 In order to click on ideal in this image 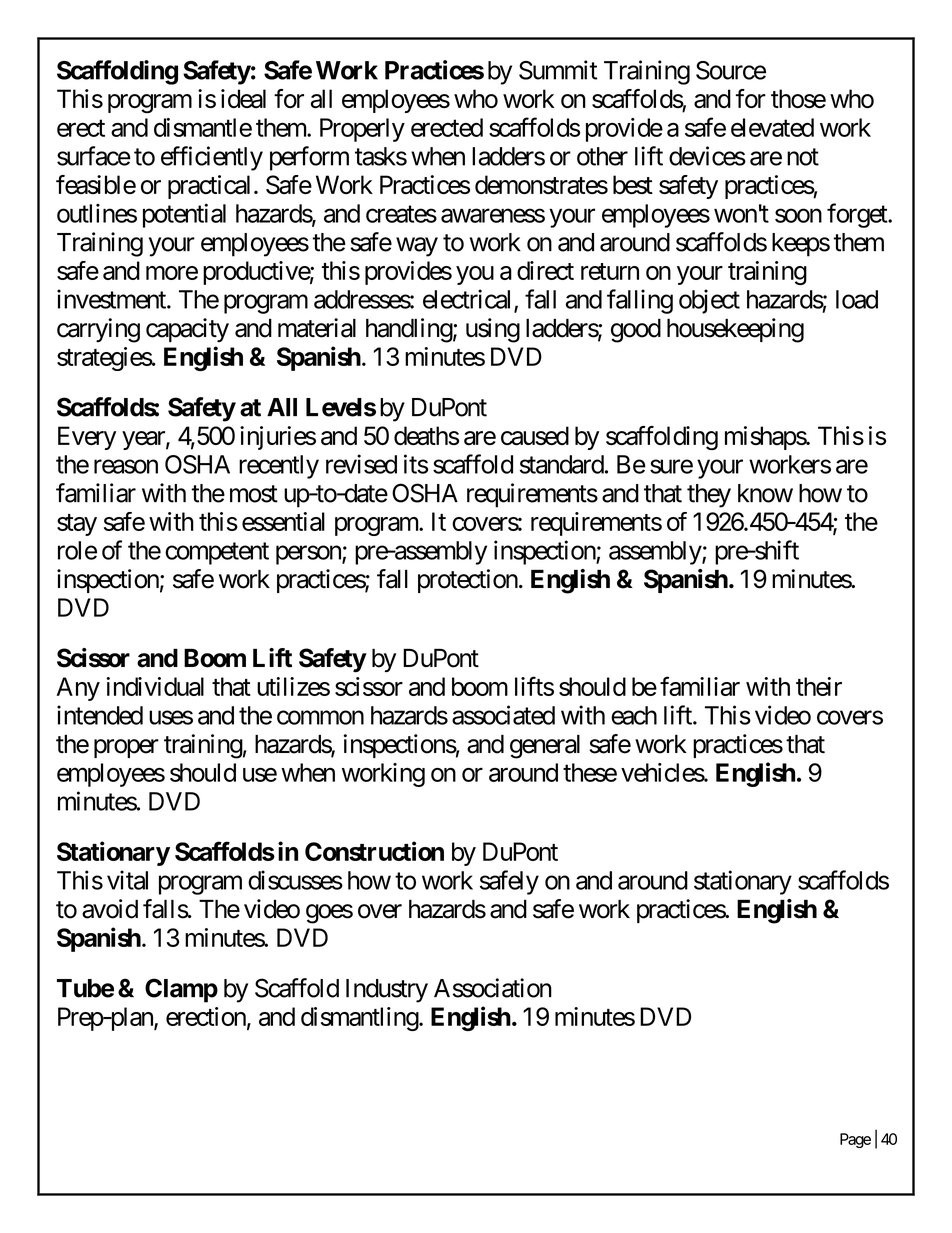, I will do `click(243, 99)`.
